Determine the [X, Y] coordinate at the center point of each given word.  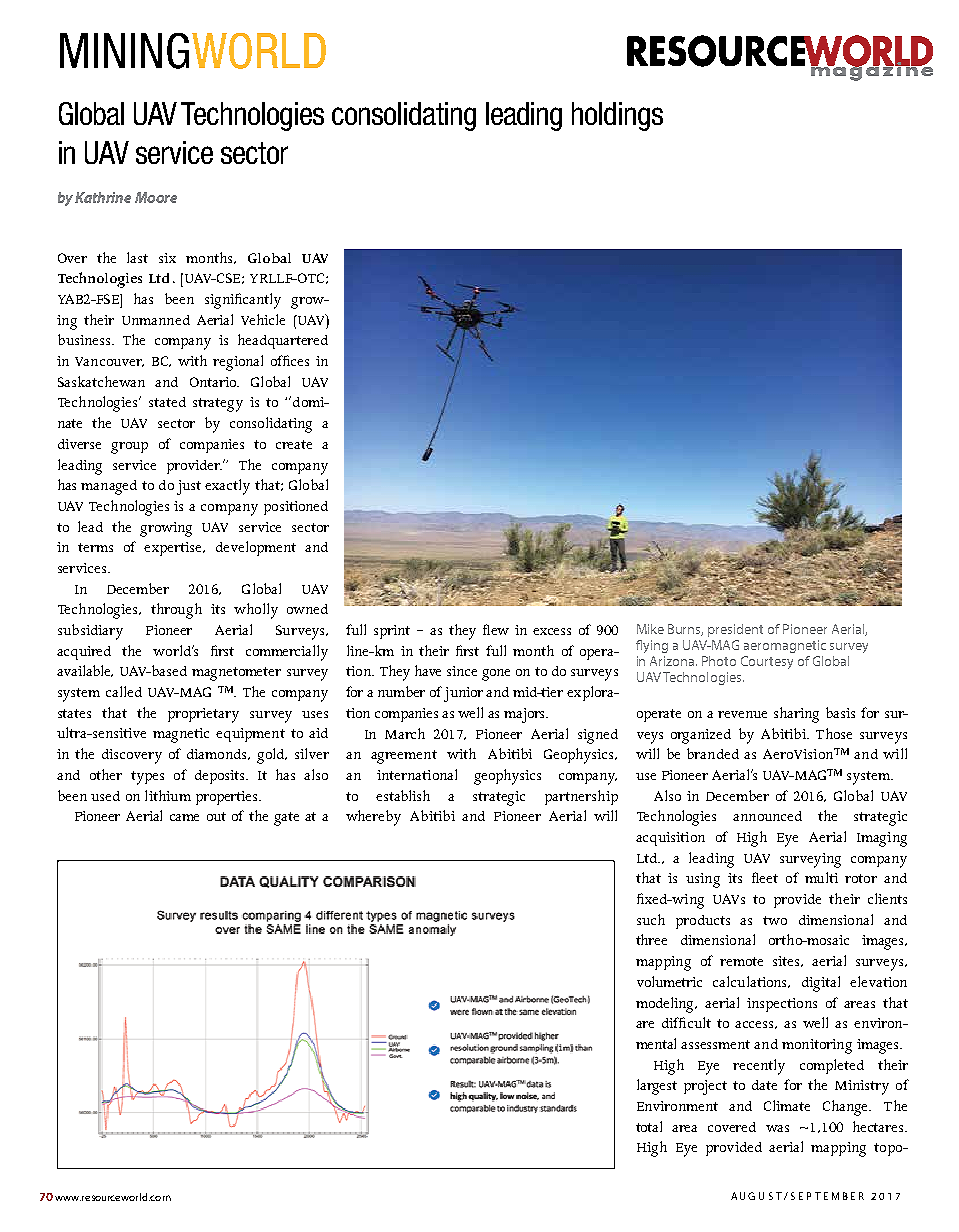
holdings [617, 116]
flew [496, 629]
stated [167, 402]
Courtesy [767, 662]
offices [290, 360]
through [176, 611]
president [735, 630]
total [649, 1126]
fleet [765, 877]
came [184, 817]
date [764, 1085]
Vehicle [263, 319]
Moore [156, 197]
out [216, 816]
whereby [373, 818]
